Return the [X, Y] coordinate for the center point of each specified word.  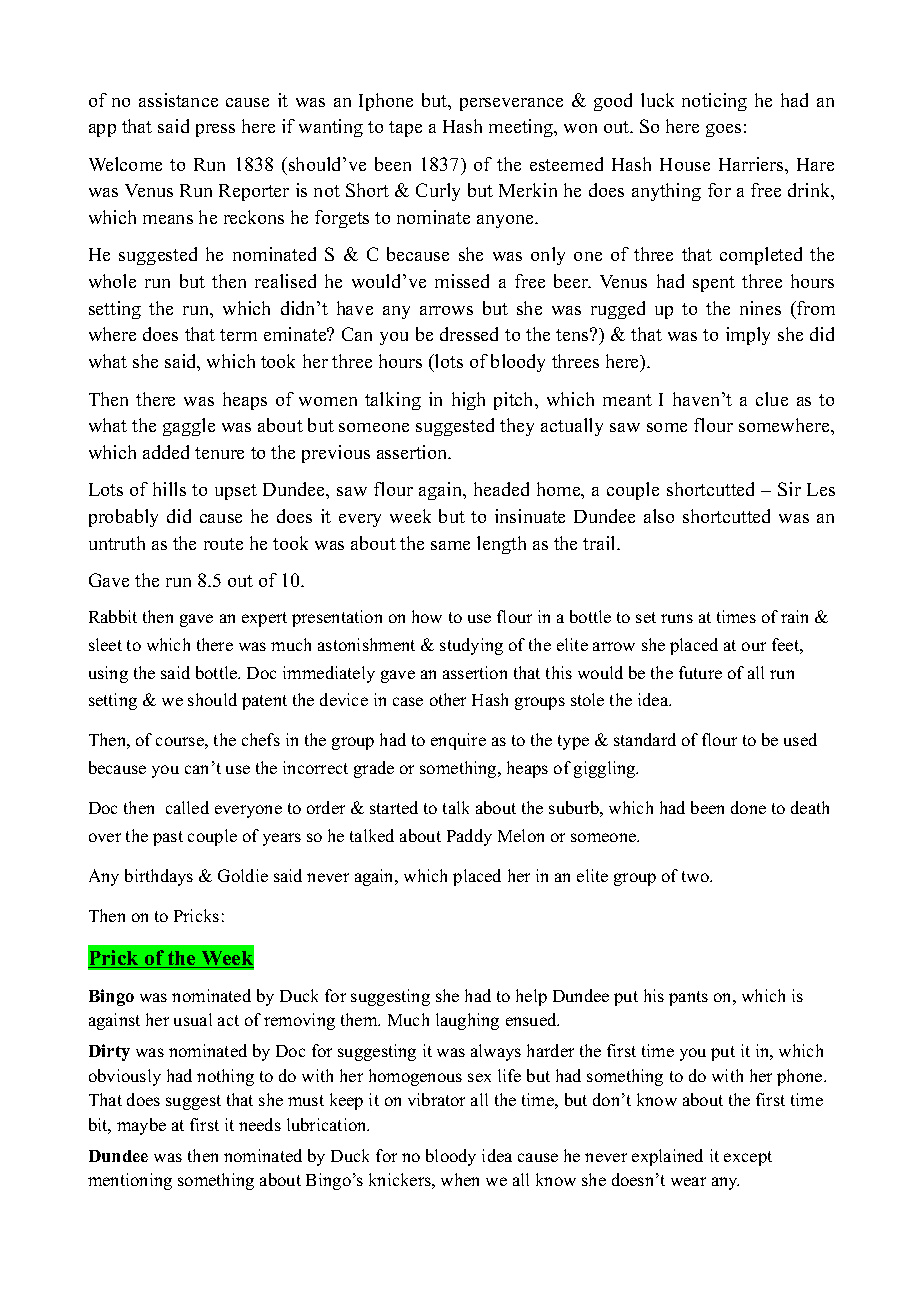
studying [471, 646]
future [700, 672]
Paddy [469, 837]
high [468, 401]
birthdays [159, 877]
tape [405, 129]
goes [723, 130]
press [215, 130]
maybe [141, 1126]
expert [264, 619]
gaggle [189, 427]
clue [772, 399]
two [697, 876]
